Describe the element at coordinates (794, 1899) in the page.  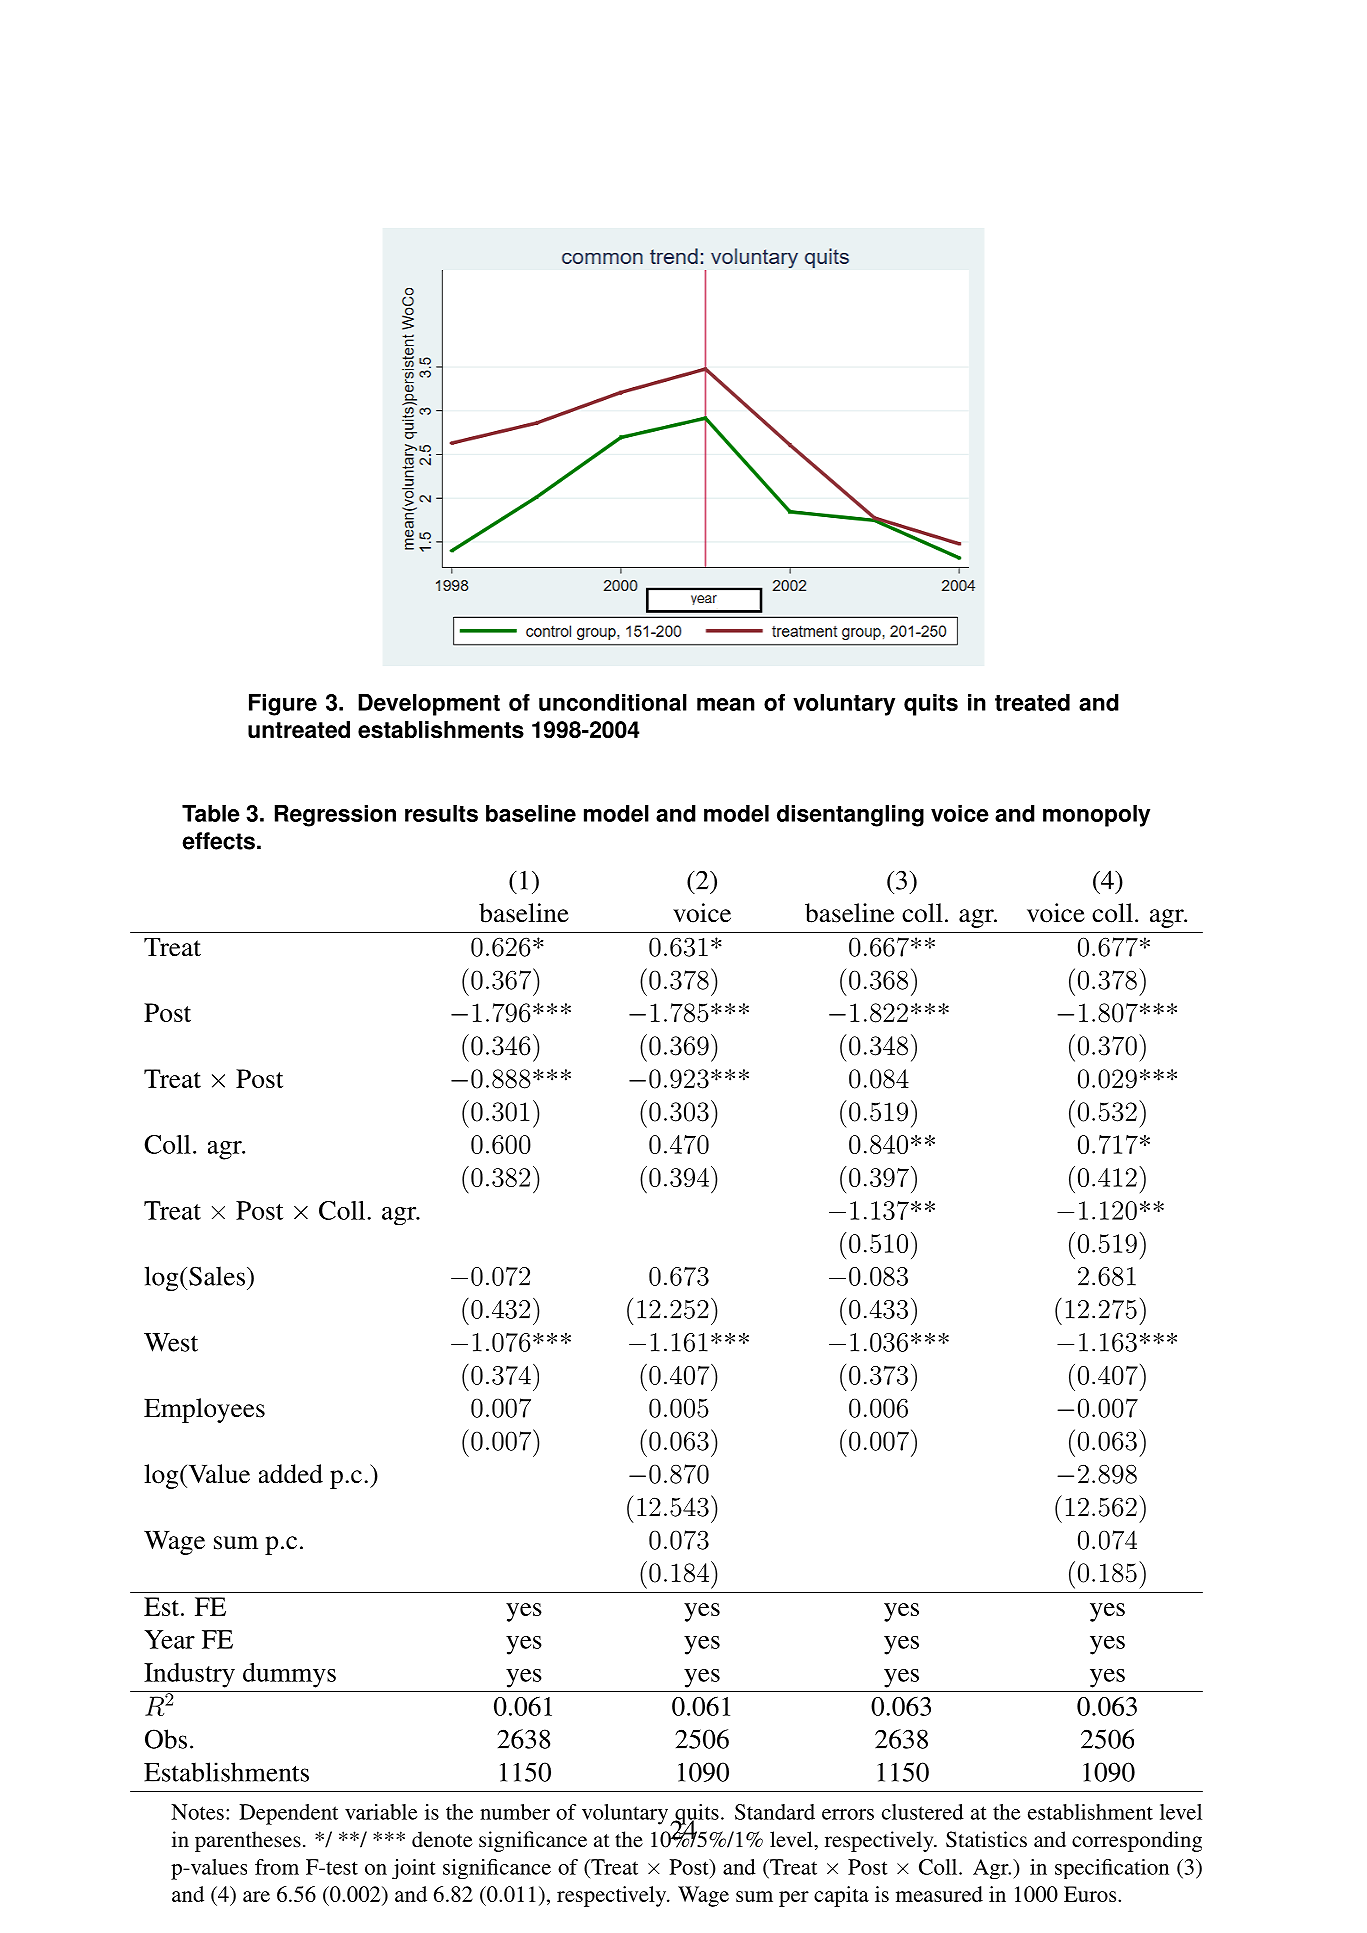
I see `per` at that location.
